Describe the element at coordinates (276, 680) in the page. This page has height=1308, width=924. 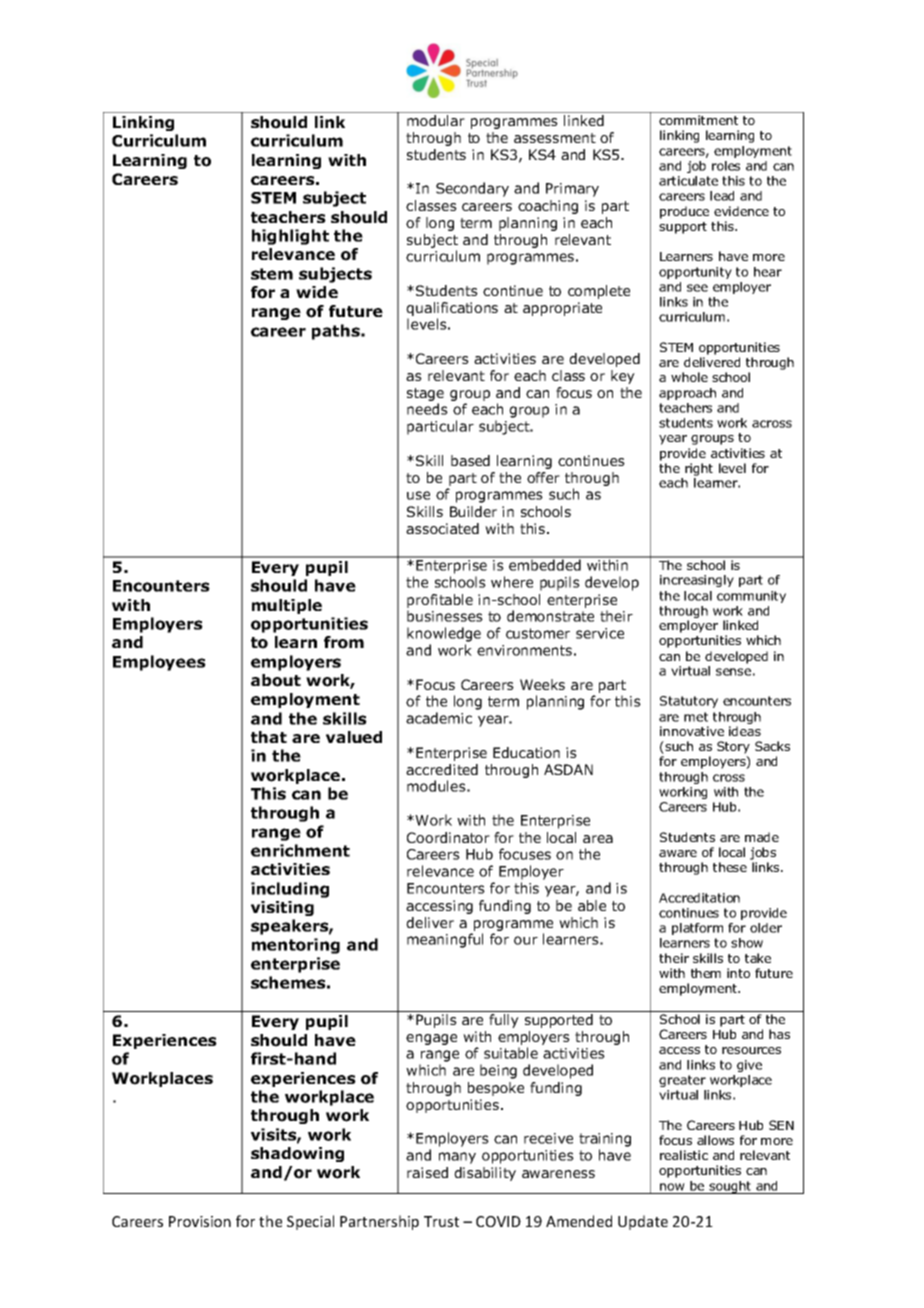
I see `about` at that location.
